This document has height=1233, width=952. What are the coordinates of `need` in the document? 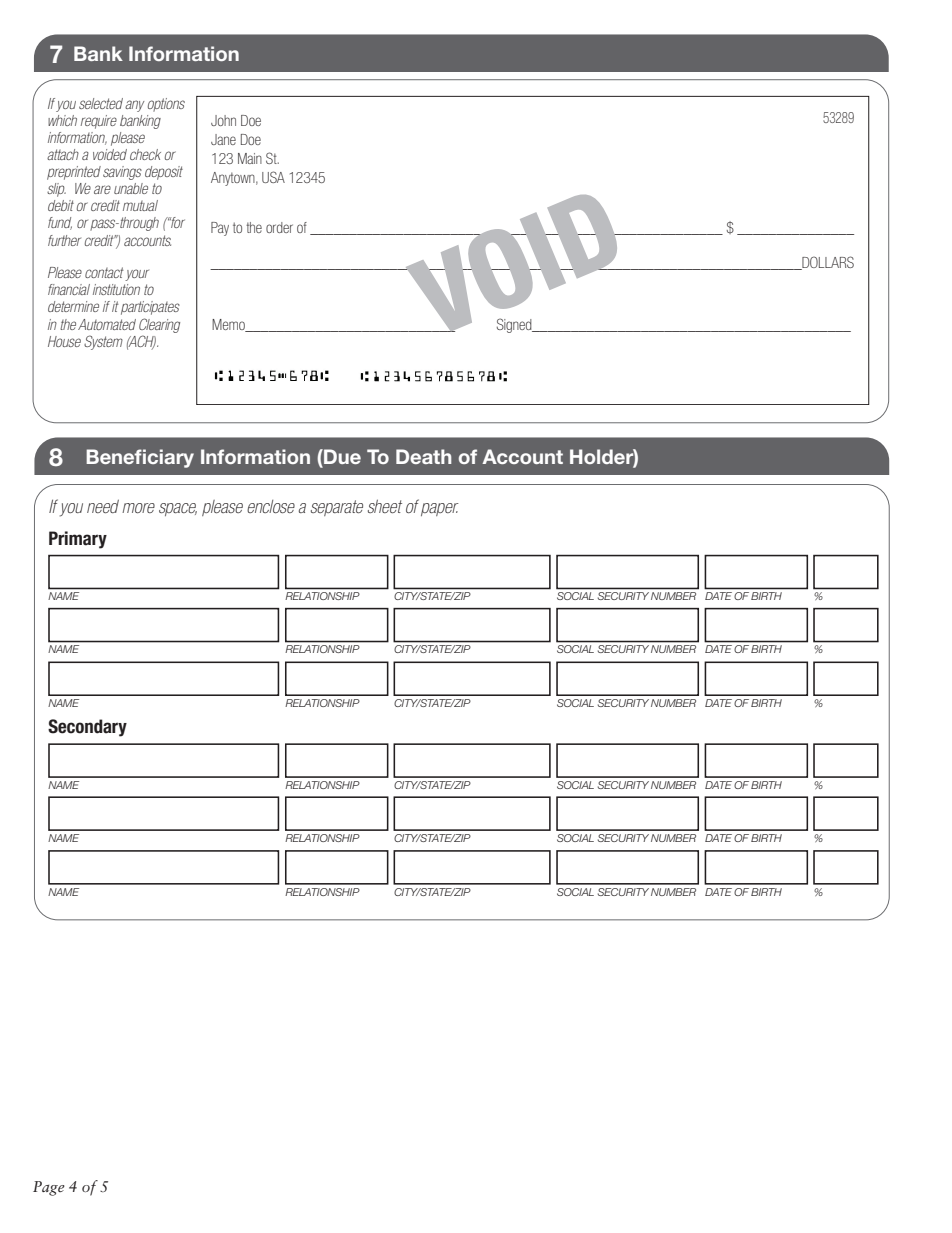 It's located at (103, 506).
